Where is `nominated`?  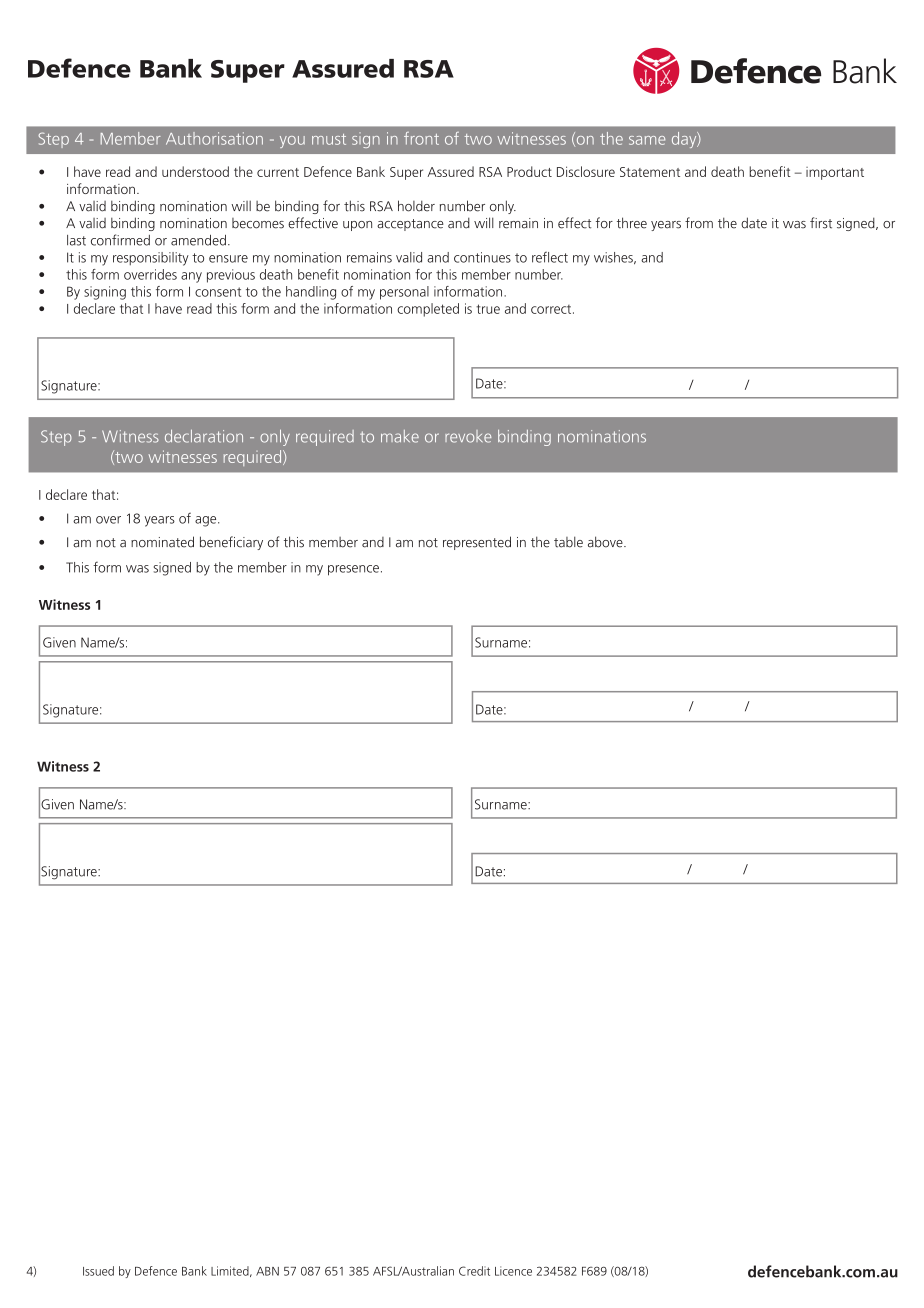 nominated is located at coordinates (162, 542).
